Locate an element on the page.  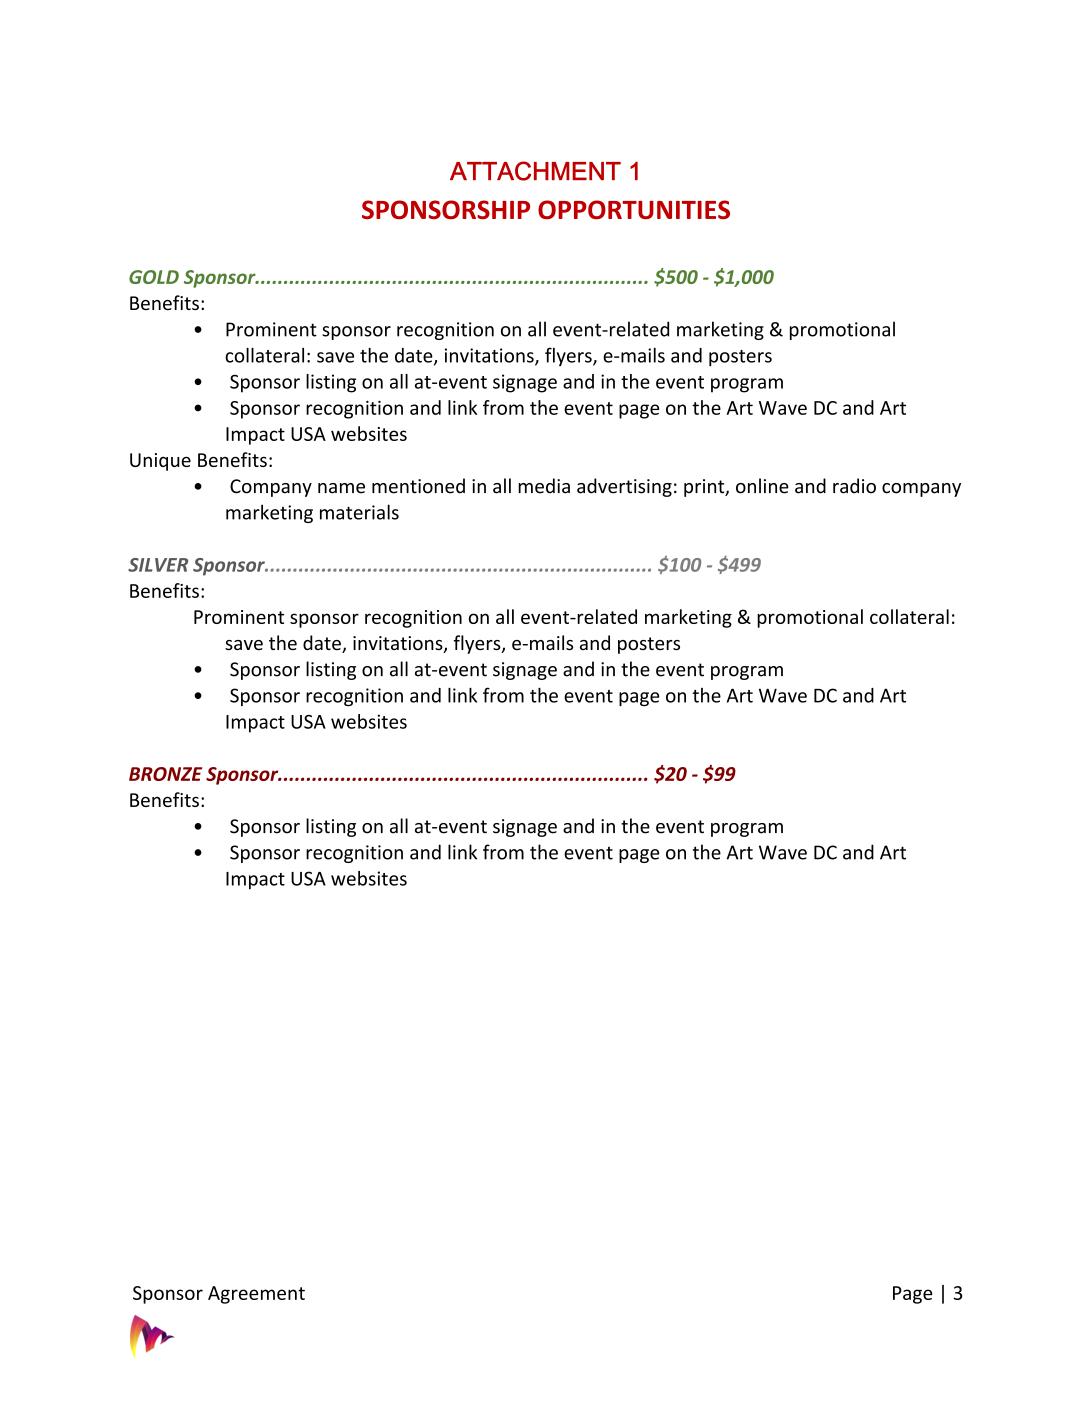
online is located at coordinates (762, 486).
